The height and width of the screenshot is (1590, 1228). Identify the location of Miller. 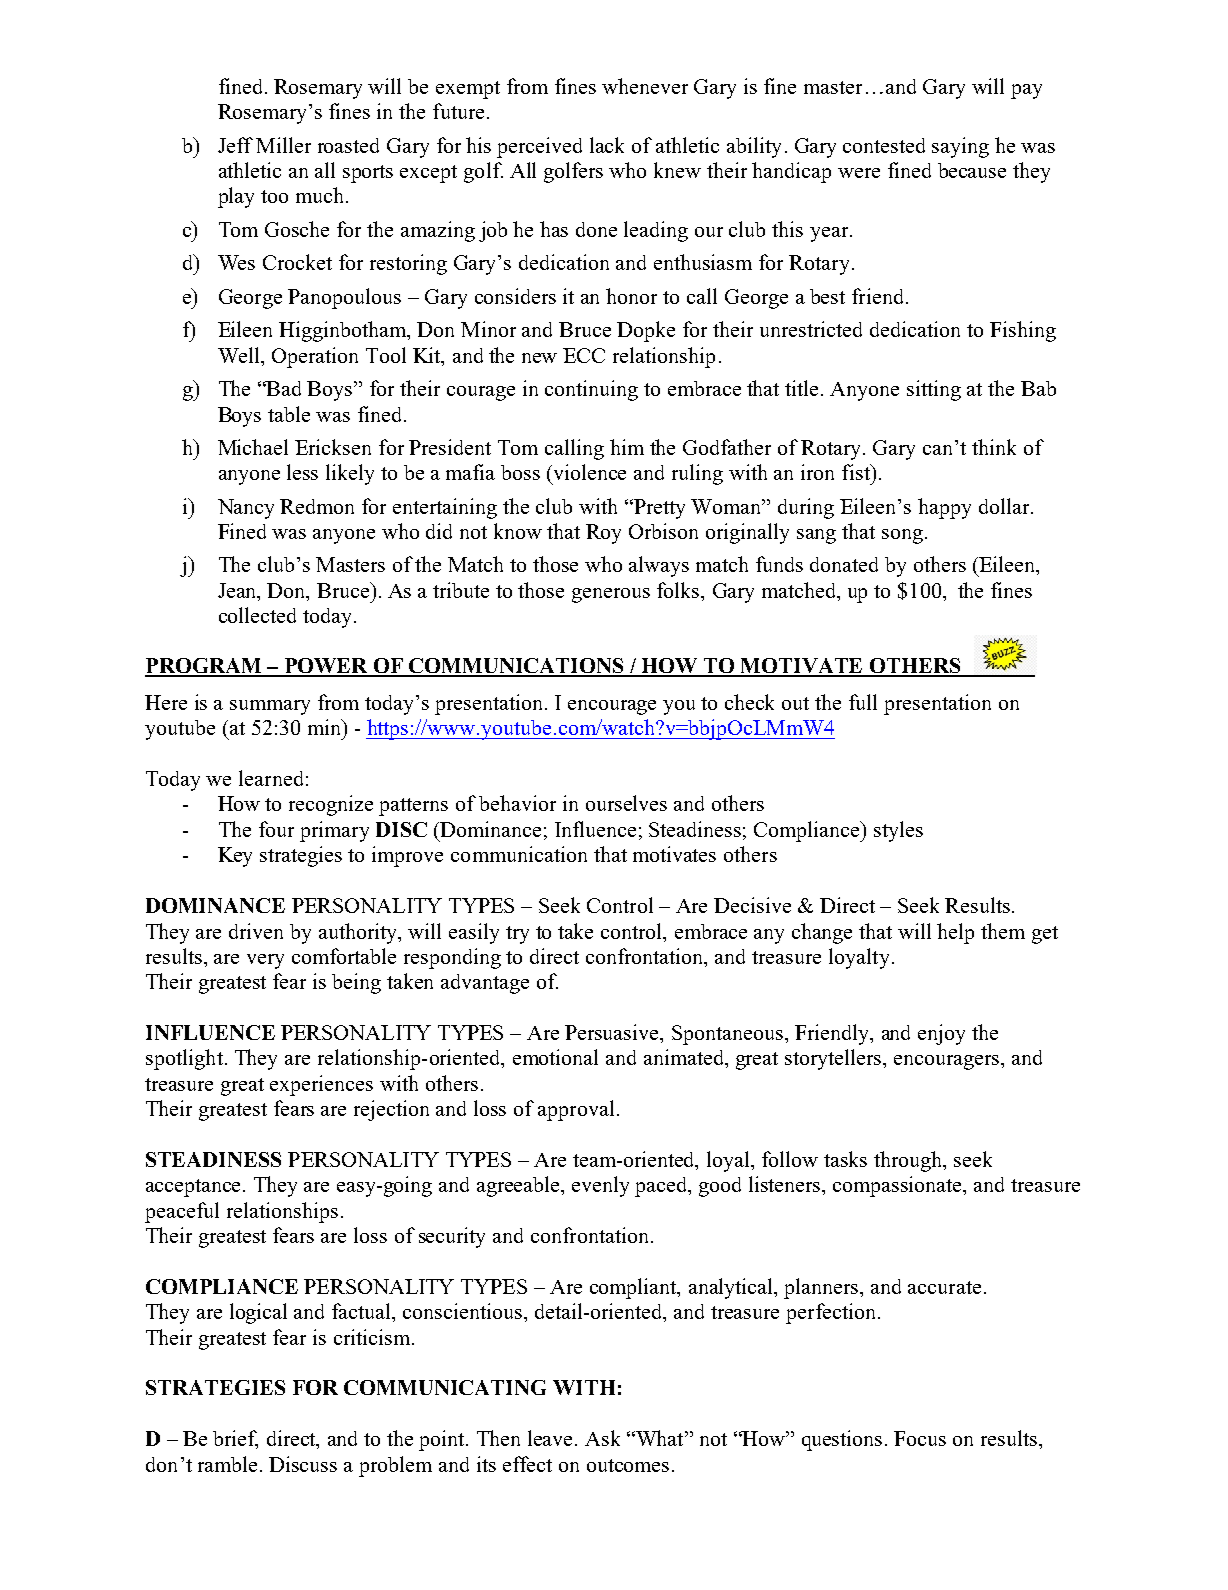
(283, 145).
